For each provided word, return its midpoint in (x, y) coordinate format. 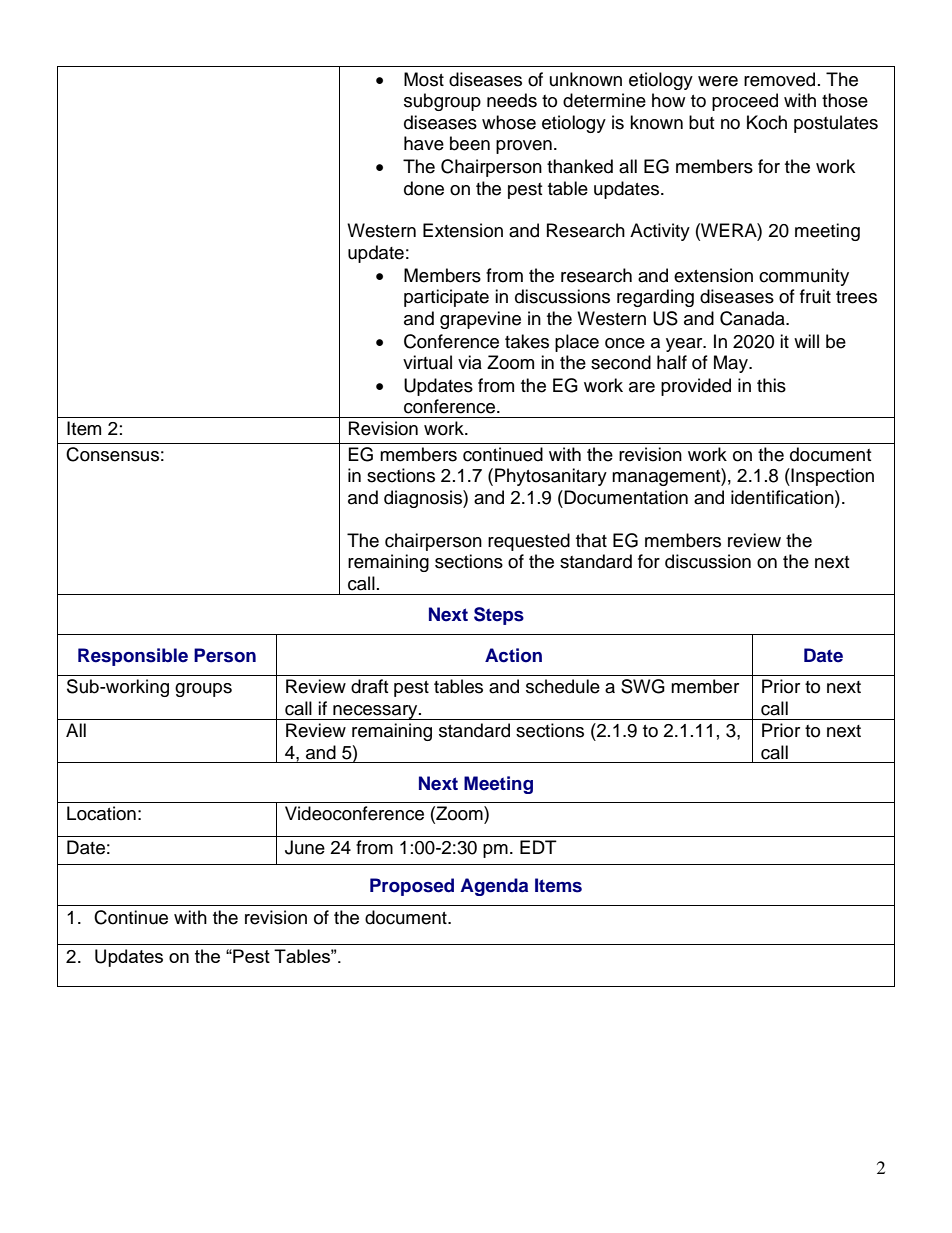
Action (513, 655)
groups (203, 690)
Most (424, 79)
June (305, 847)
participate (446, 298)
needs (512, 100)
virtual (427, 362)
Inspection (832, 477)
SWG (643, 686)
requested (529, 542)
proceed (745, 102)
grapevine (480, 320)
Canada (753, 318)
